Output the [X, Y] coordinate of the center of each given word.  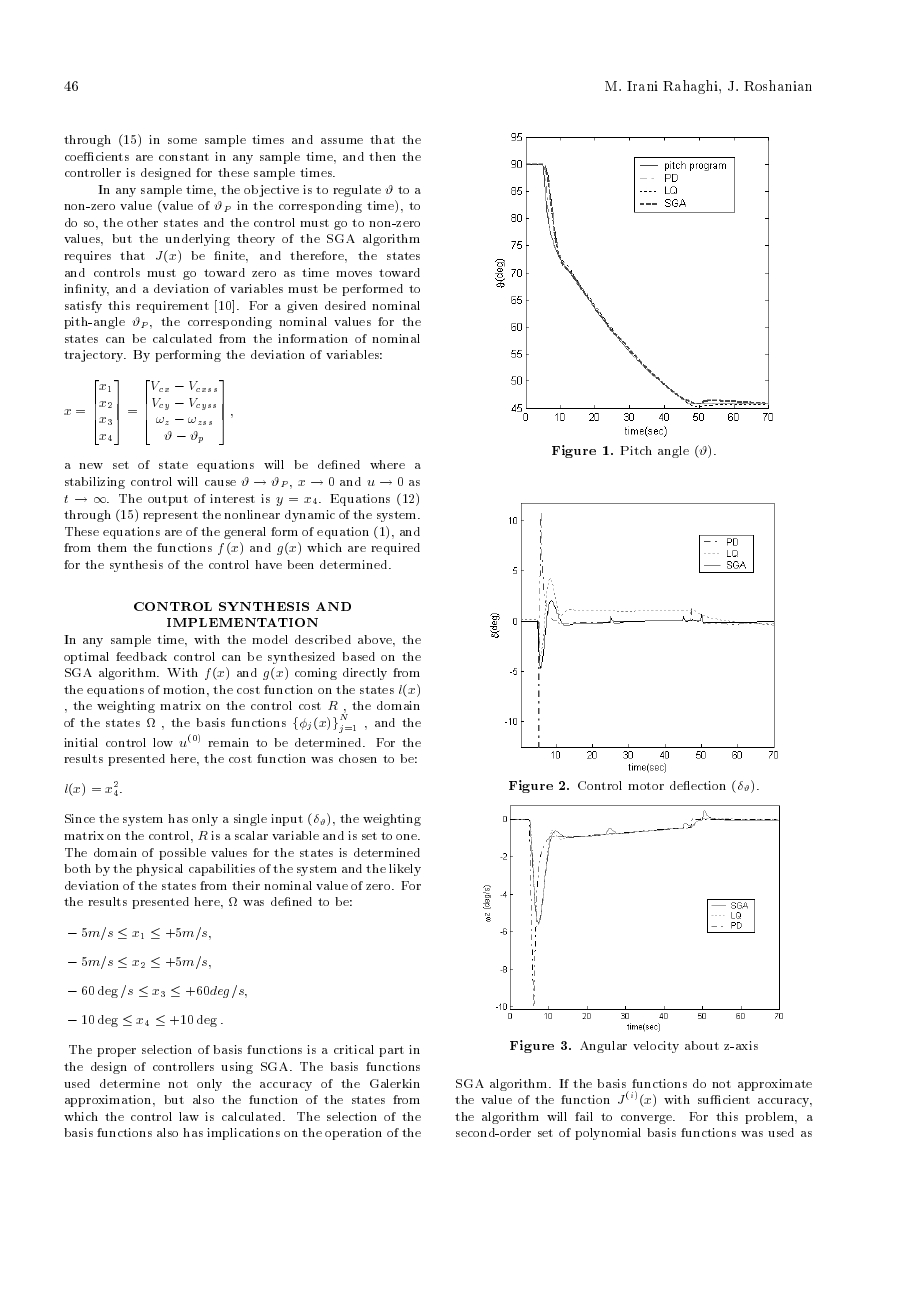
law [189, 1116]
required [395, 549]
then [382, 156]
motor [646, 786]
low [163, 742]
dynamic [310, 516]
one [408, 837]
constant [184, 157]
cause [220, 483]
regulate [357, 191]
